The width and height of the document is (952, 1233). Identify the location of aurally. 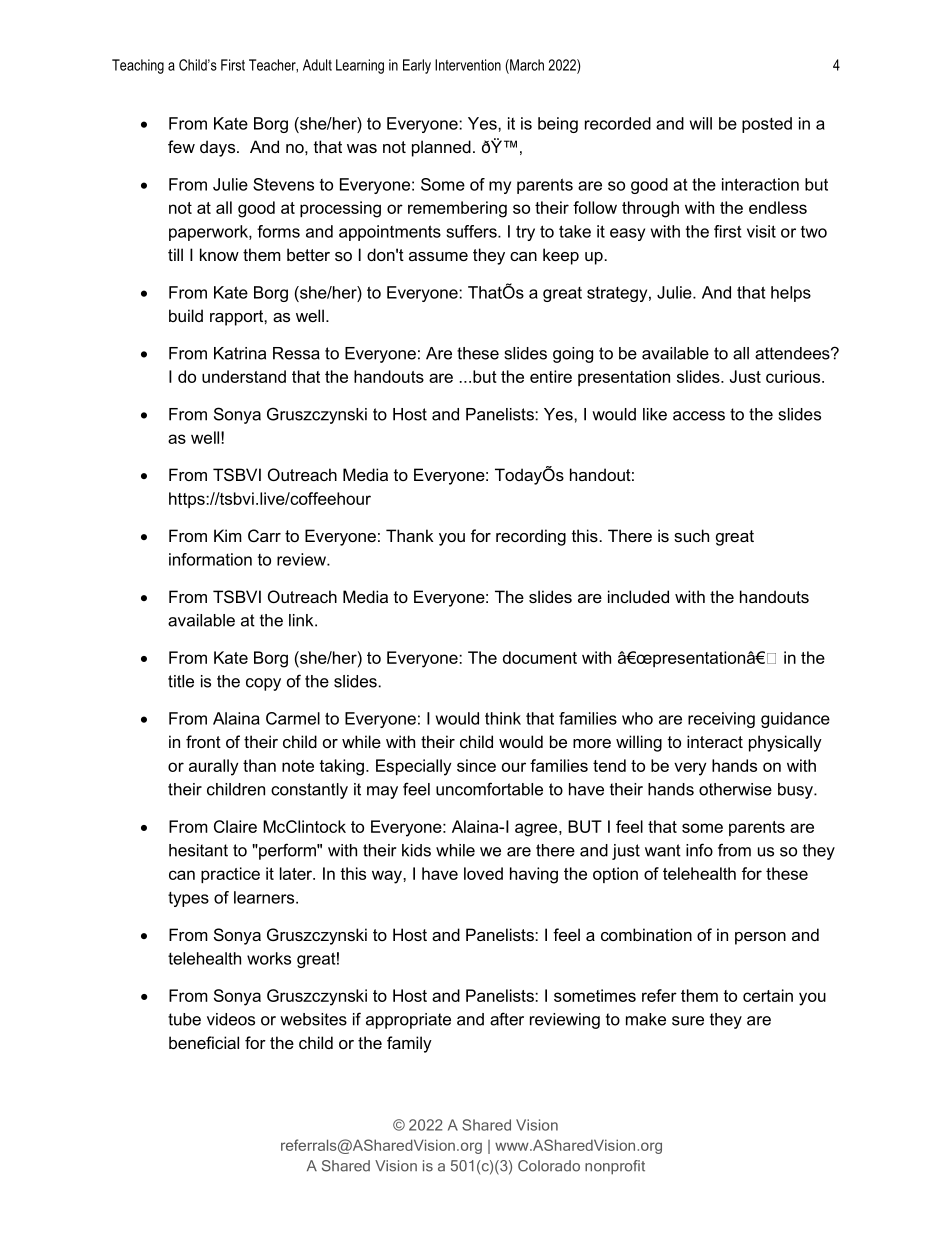
(214, 767).
